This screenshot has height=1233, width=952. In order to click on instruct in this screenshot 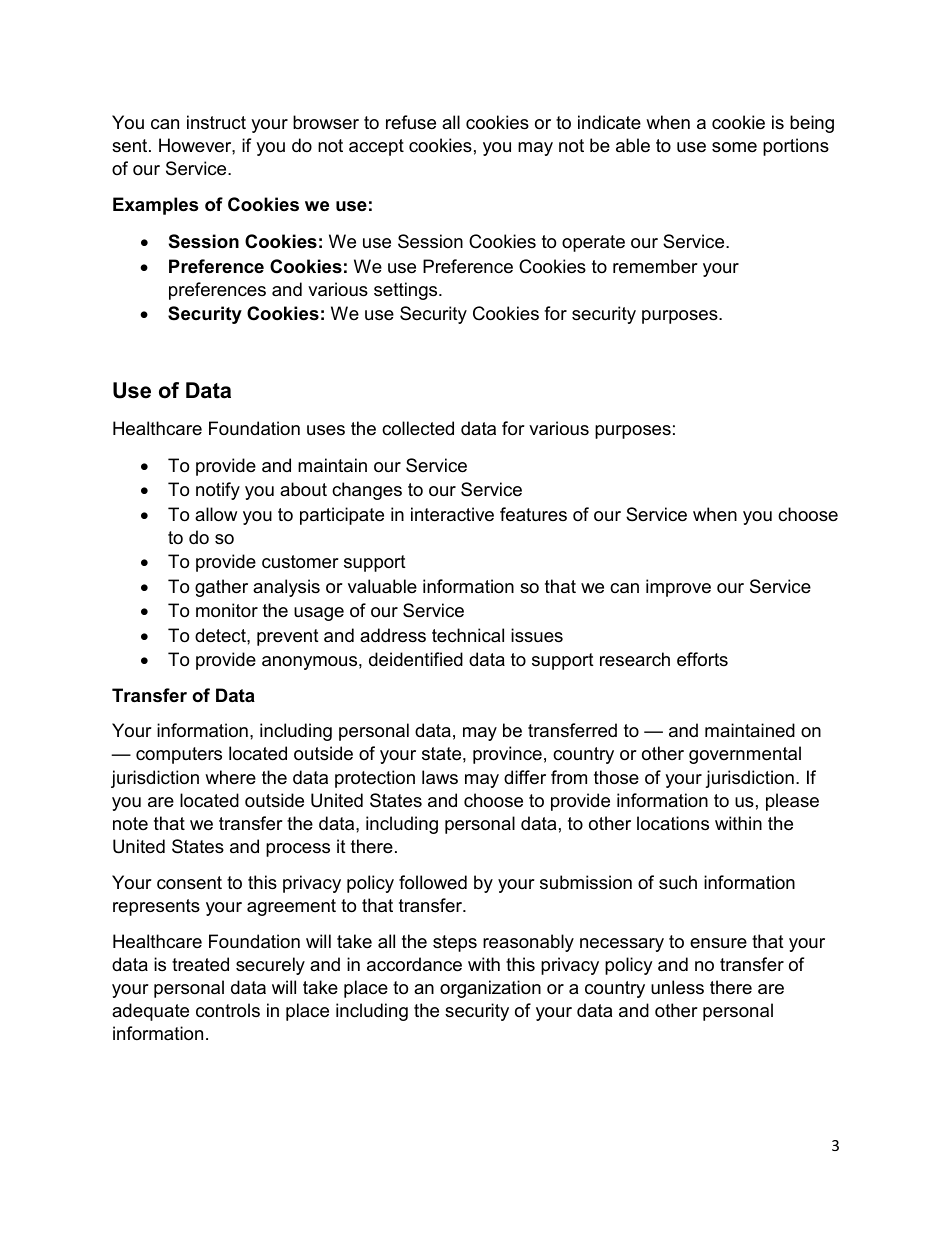, I will do `click(216, 122)`.
